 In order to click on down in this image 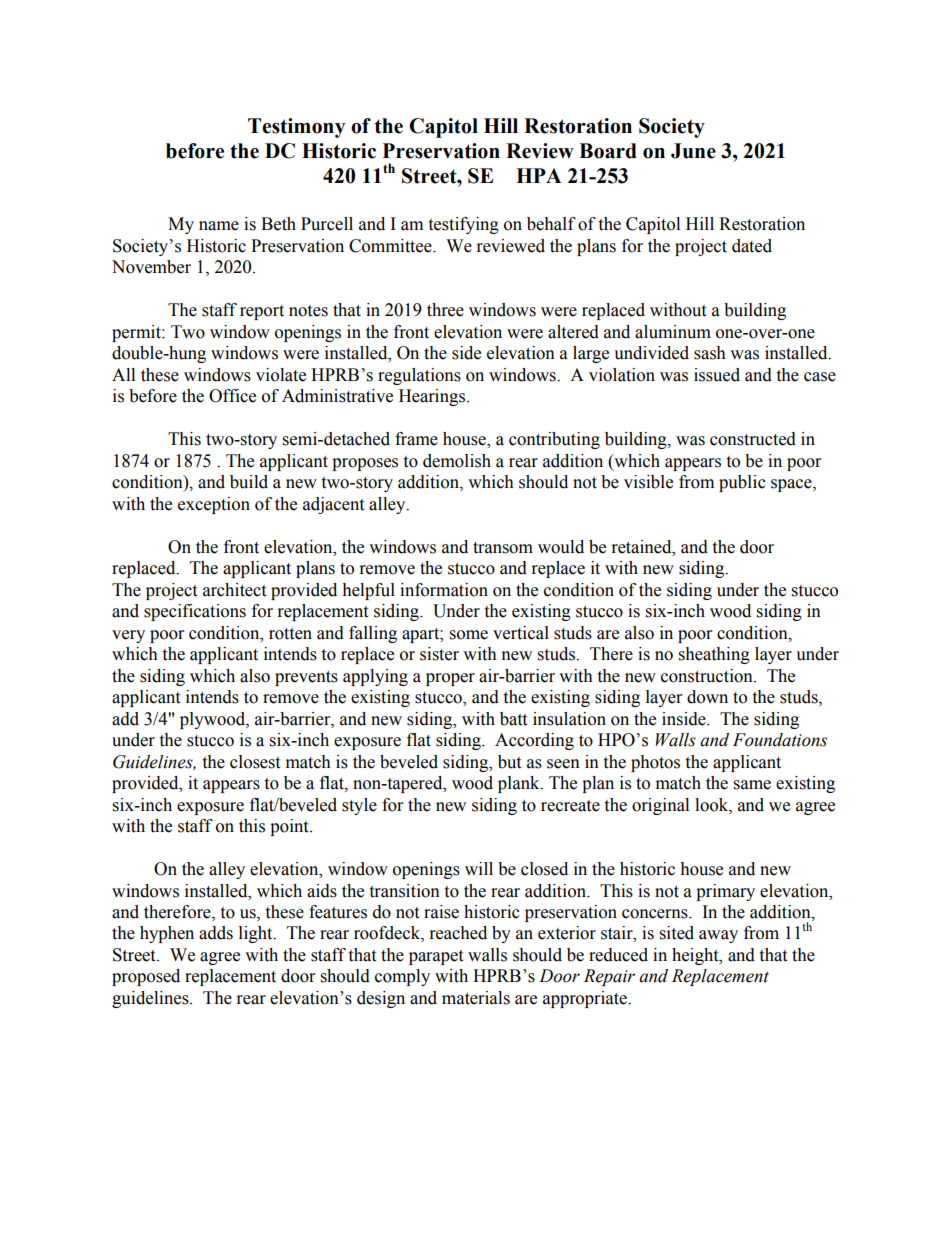, I will do `click(707, 697)`.
